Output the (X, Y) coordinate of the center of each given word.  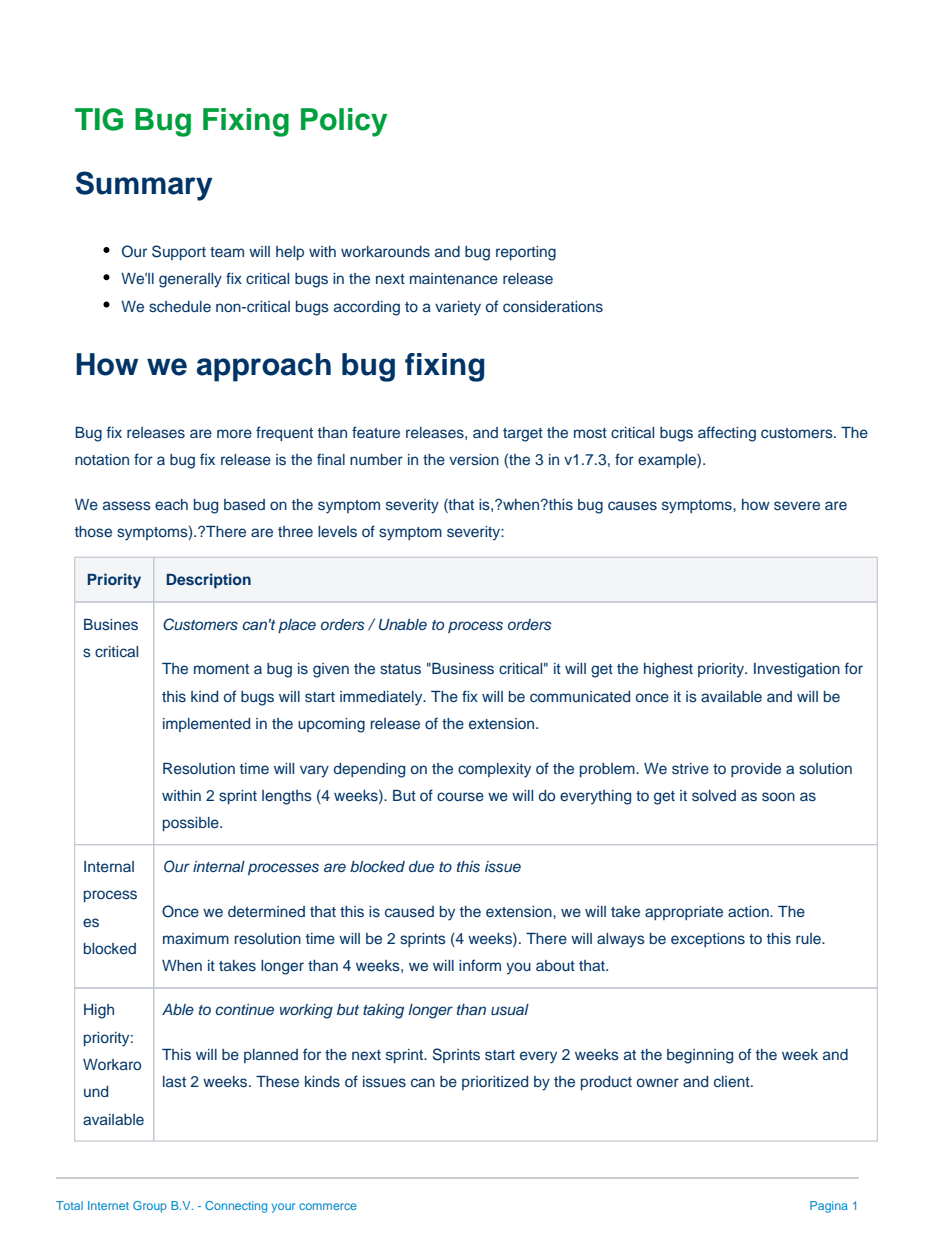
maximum (196, 938)
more (234, 433)
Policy (344, 122)
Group (150, 1207)
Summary (144, 186)
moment (221, 669)
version (474, 459)
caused (409, 911)
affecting (727, 434)
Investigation (797, 670)
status (400, 669)
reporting (526, 253)
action (749, 911)
